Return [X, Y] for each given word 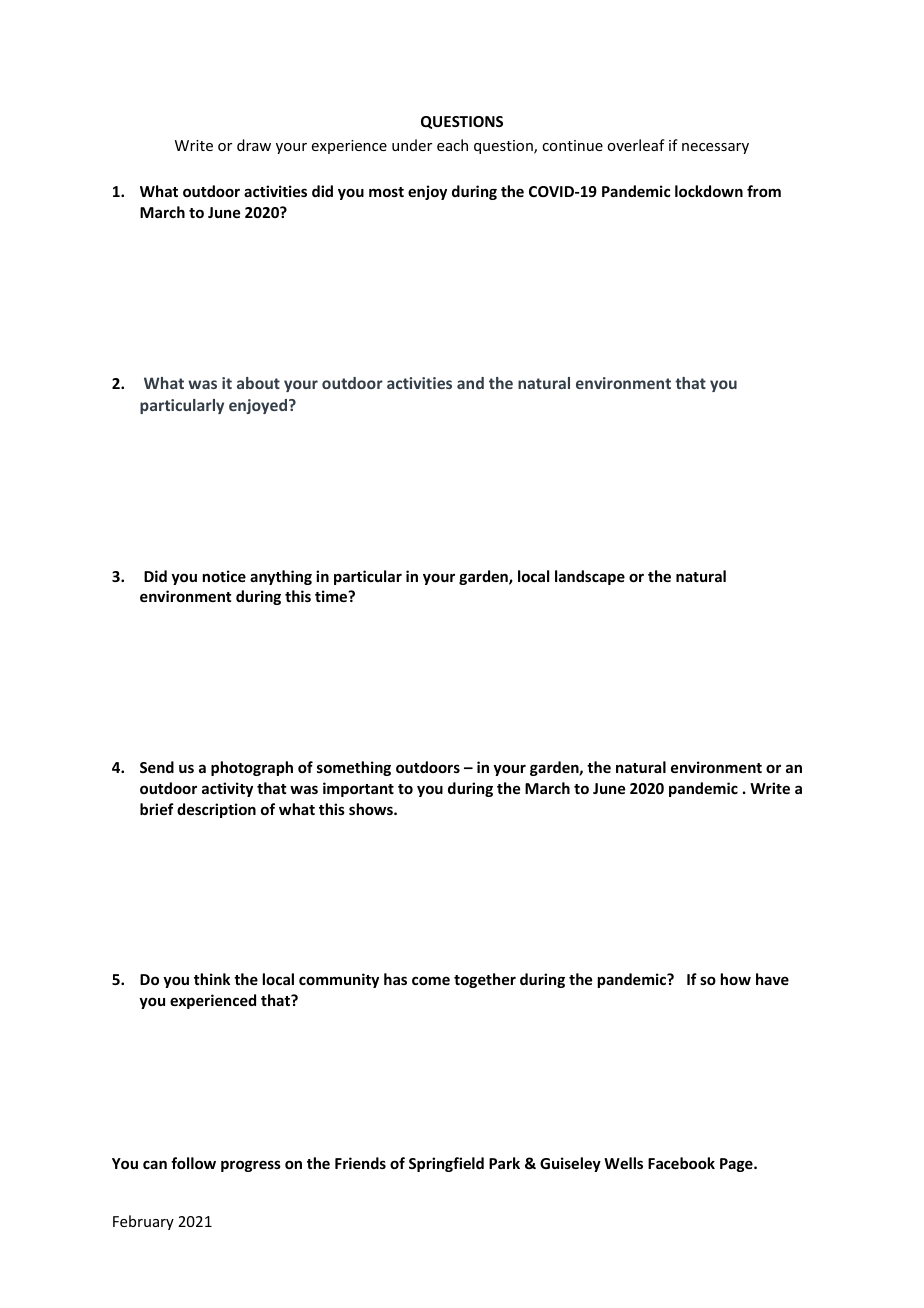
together [485, 980]
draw [254, 145]
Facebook [681, 1163]
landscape [590, 577]
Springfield [446, 1164]
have [772, 979]
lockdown [709, 191]
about [258, 383]
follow [193, 1163]
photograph [252, 768]
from [764, 191]
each [452, 145]
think [212, 979]
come [431, 980]
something [354, 768]
